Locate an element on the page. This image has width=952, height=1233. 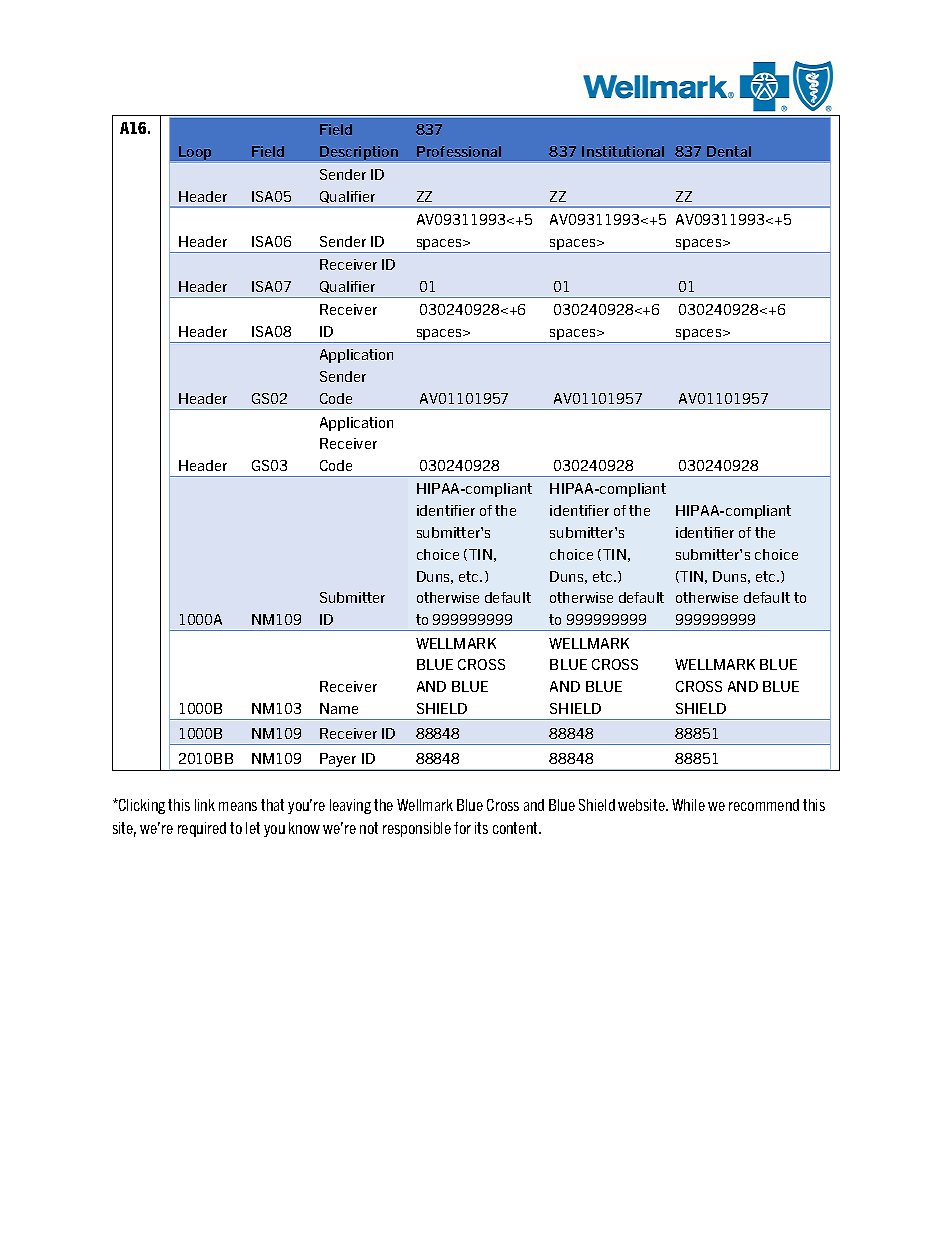
Payer is located at coordinates (338, 761).
